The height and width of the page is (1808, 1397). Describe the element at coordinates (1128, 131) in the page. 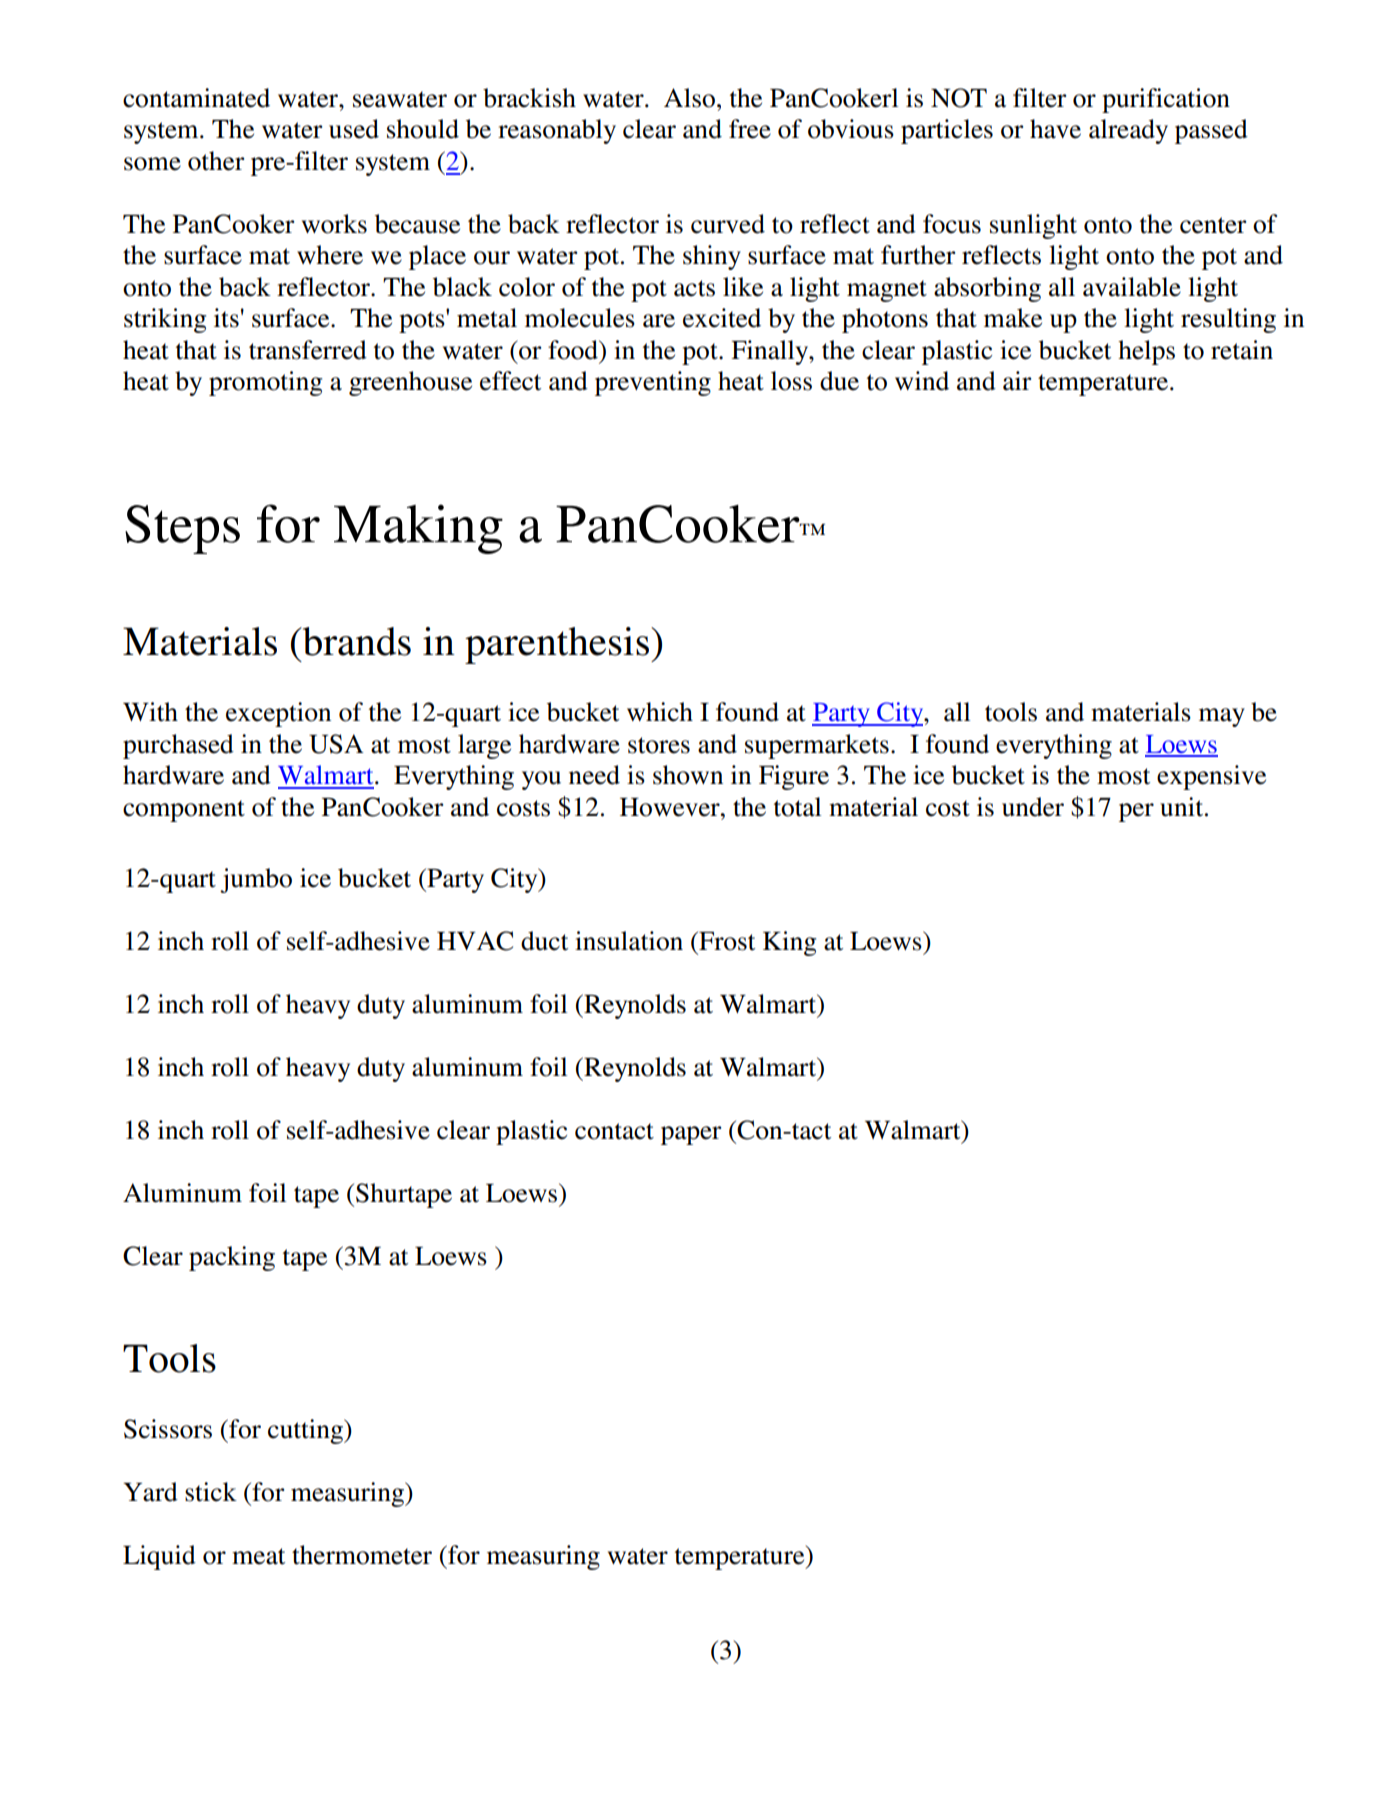

I see `already` at that location.
